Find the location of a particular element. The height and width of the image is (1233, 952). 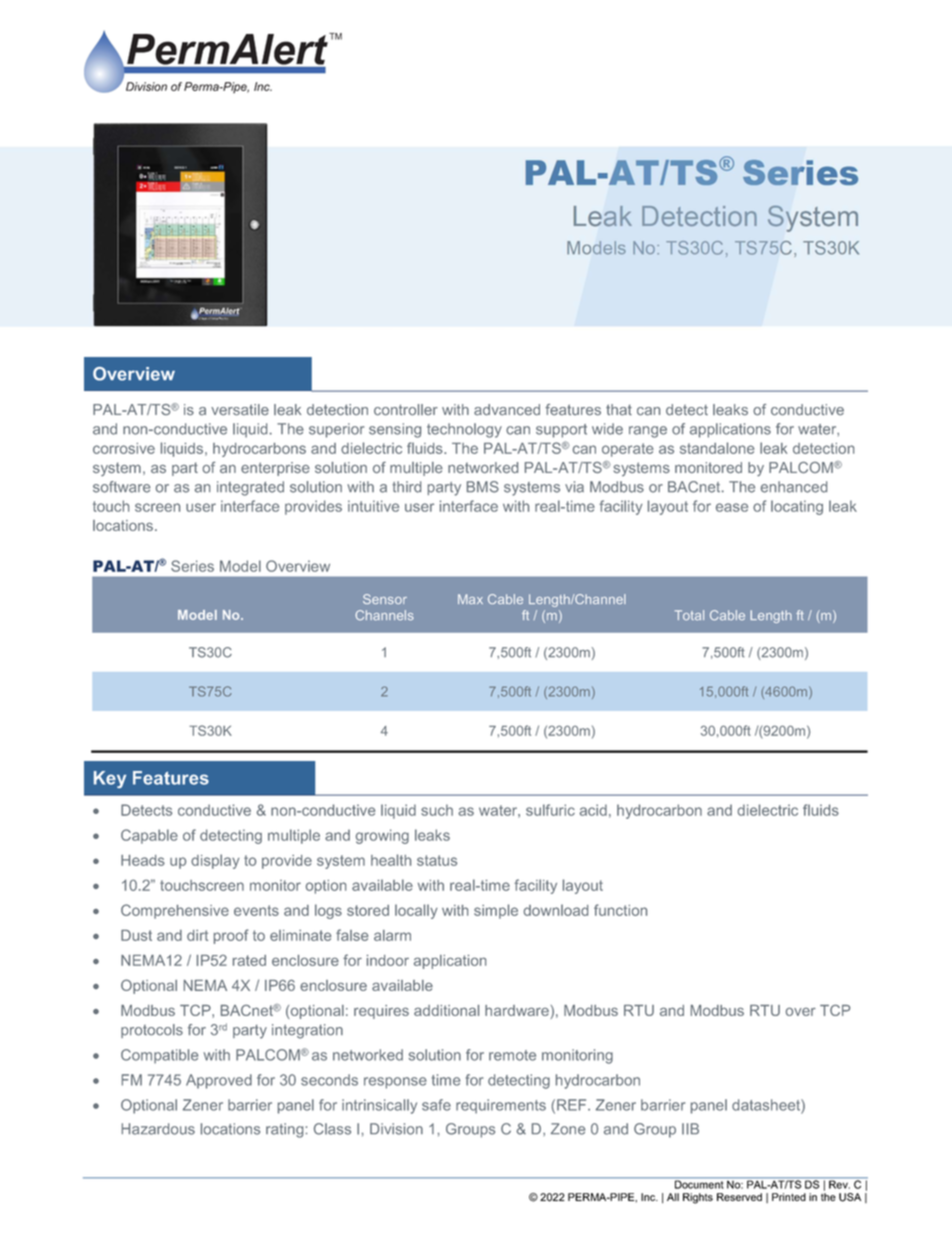

Hazardous is located at coordinates (158, 1129).
